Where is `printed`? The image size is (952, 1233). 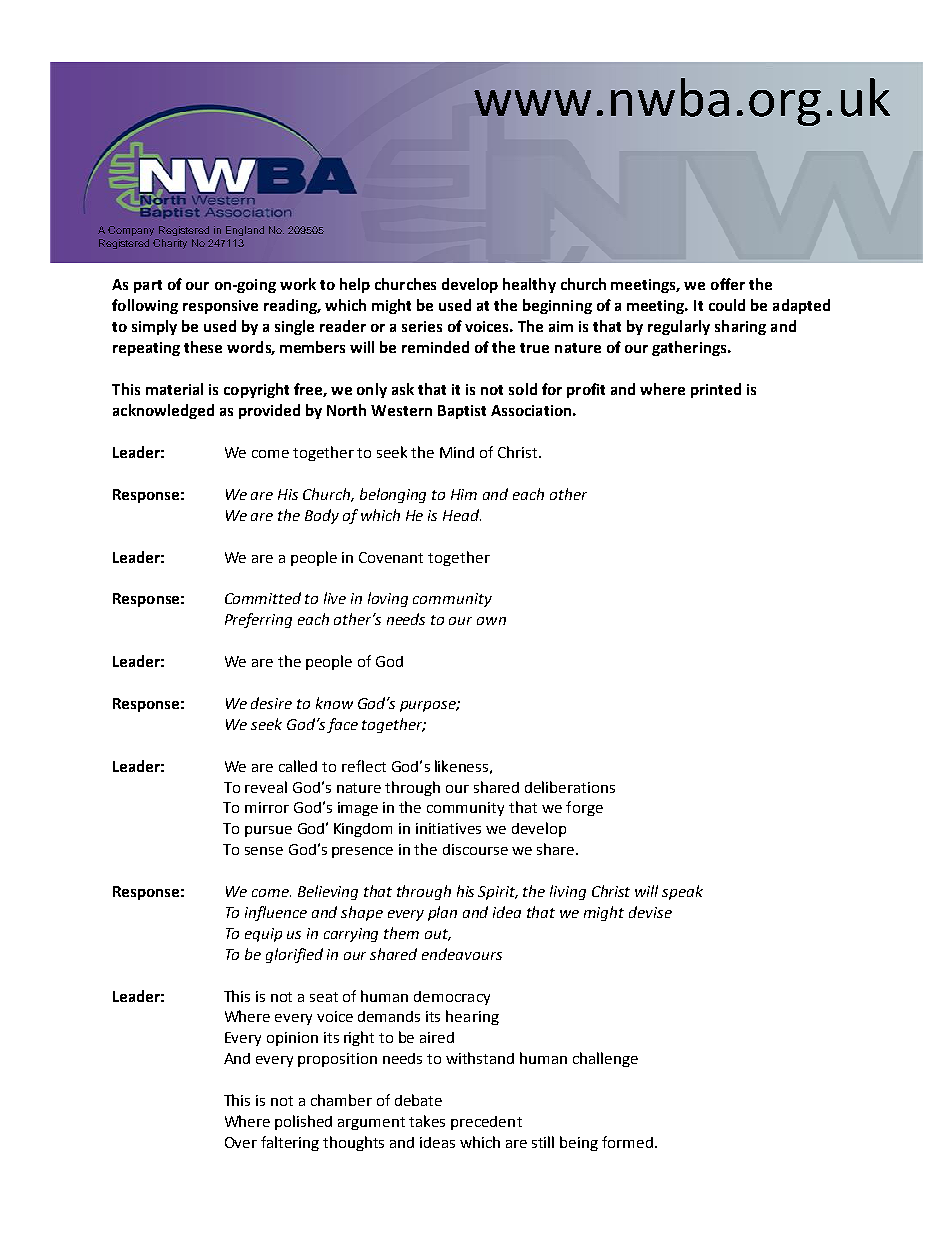
printed is located at coordinates (716, 390).
